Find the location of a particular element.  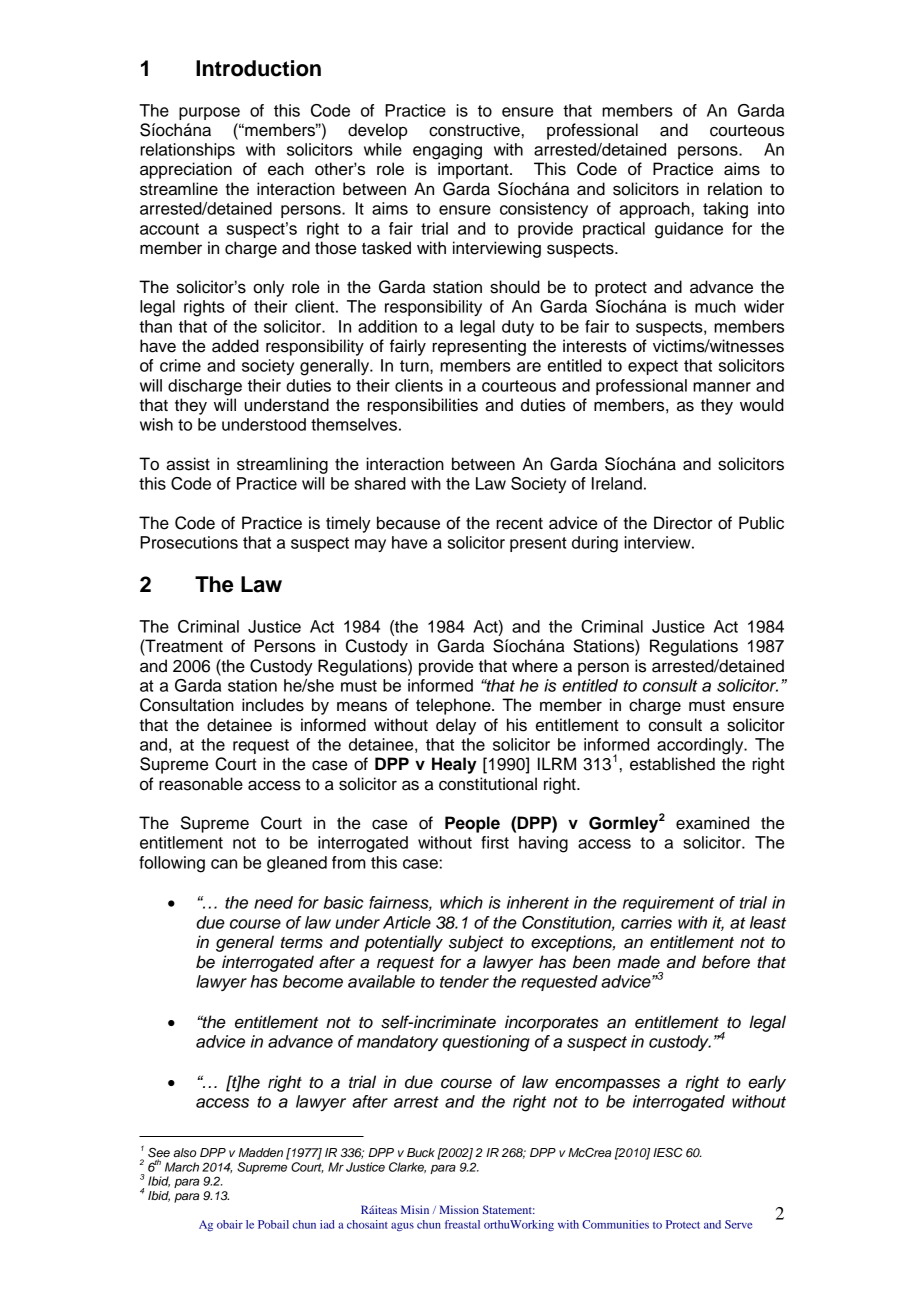

taking is located at coordinates (725, 210).
